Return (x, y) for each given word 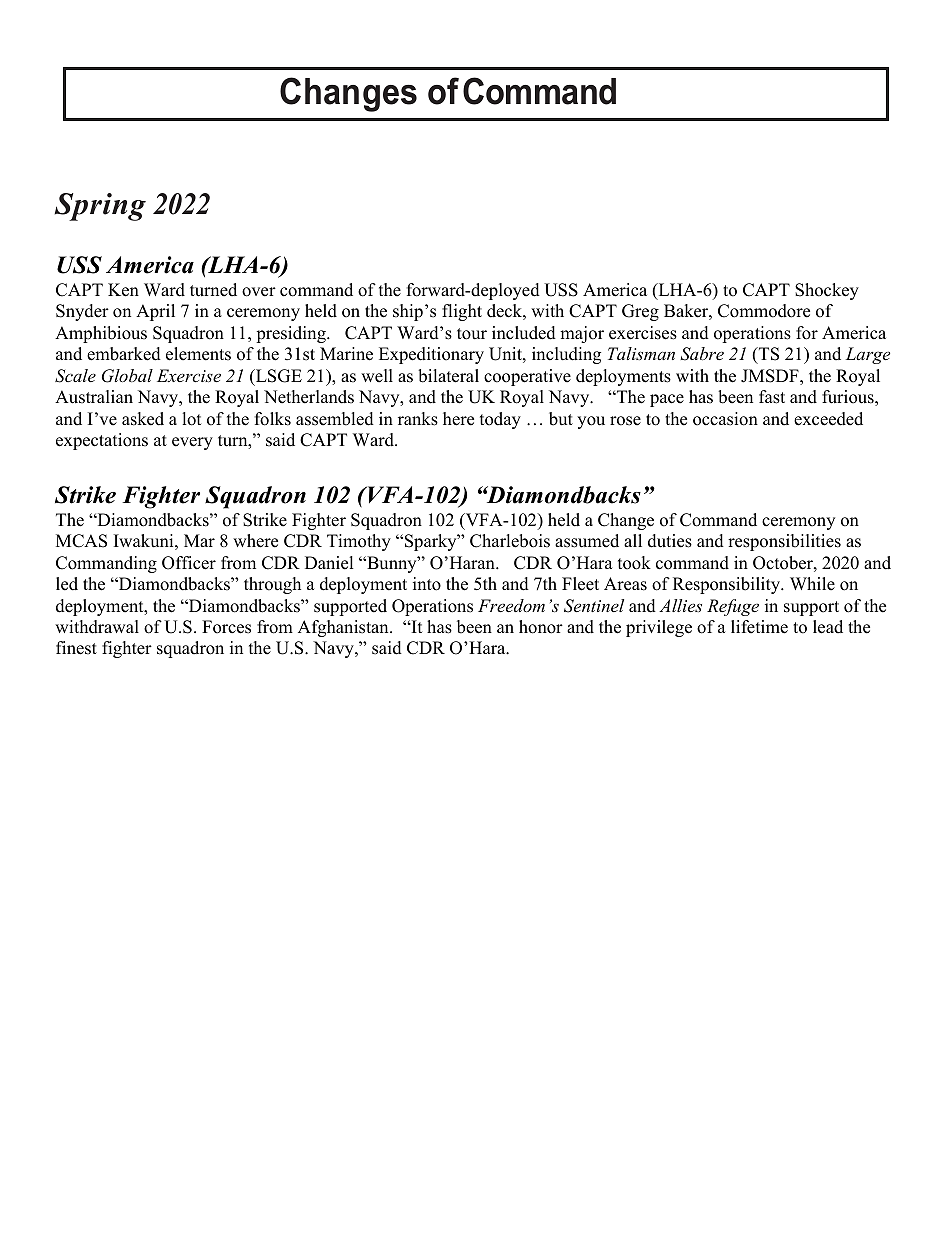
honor (541, 627)
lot (192, 419)
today (500, 420)
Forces (226, 627)
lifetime (759, 627)
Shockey (827, 291)
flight (462, 312)
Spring (100, 207)
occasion (725, 419)
